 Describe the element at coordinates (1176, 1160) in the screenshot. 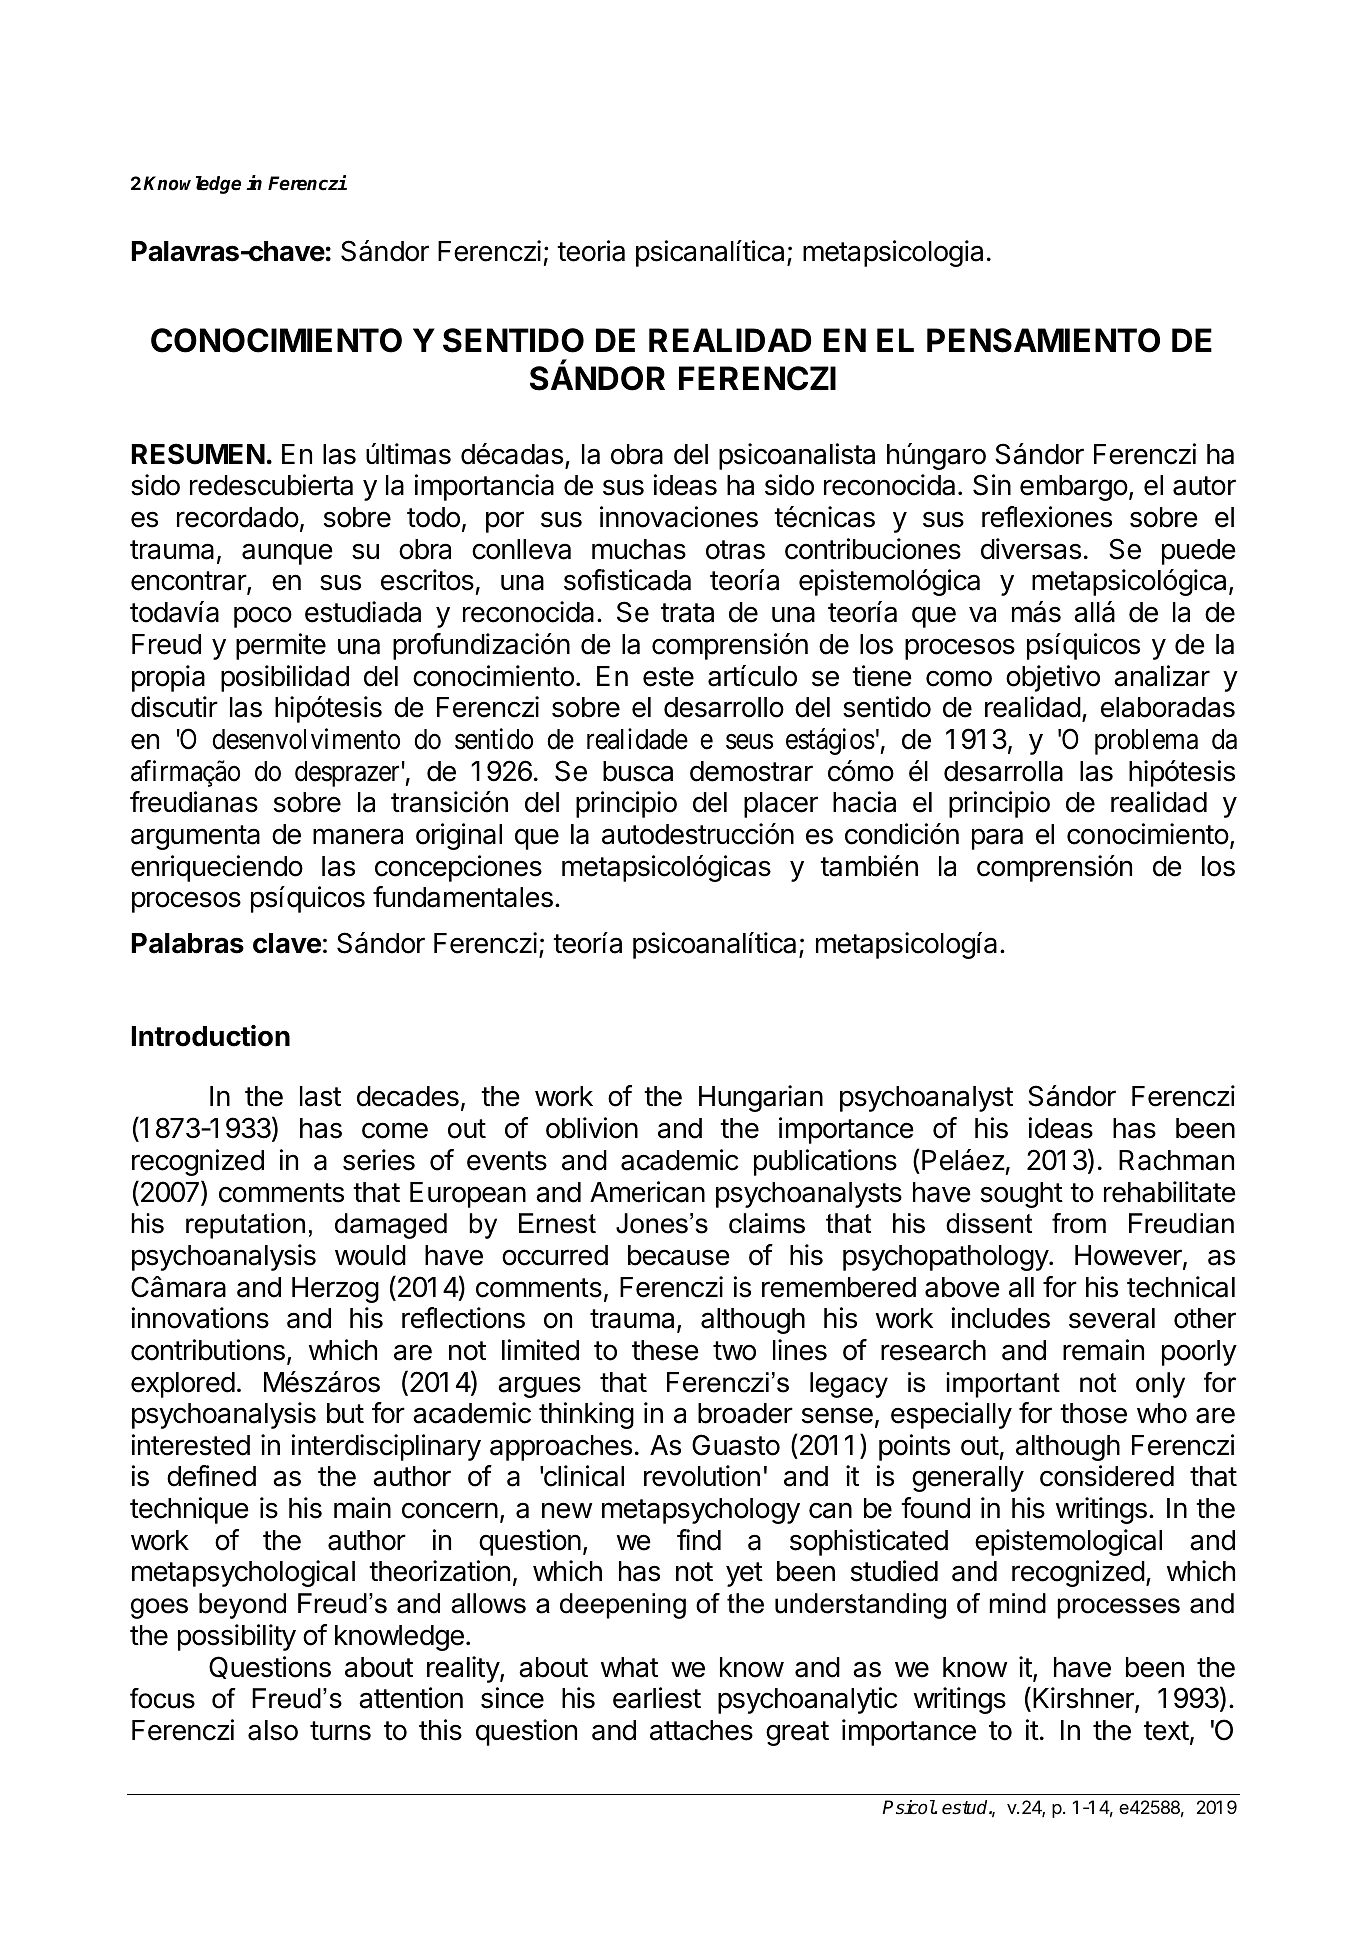

I see `Rachman` at that location.
